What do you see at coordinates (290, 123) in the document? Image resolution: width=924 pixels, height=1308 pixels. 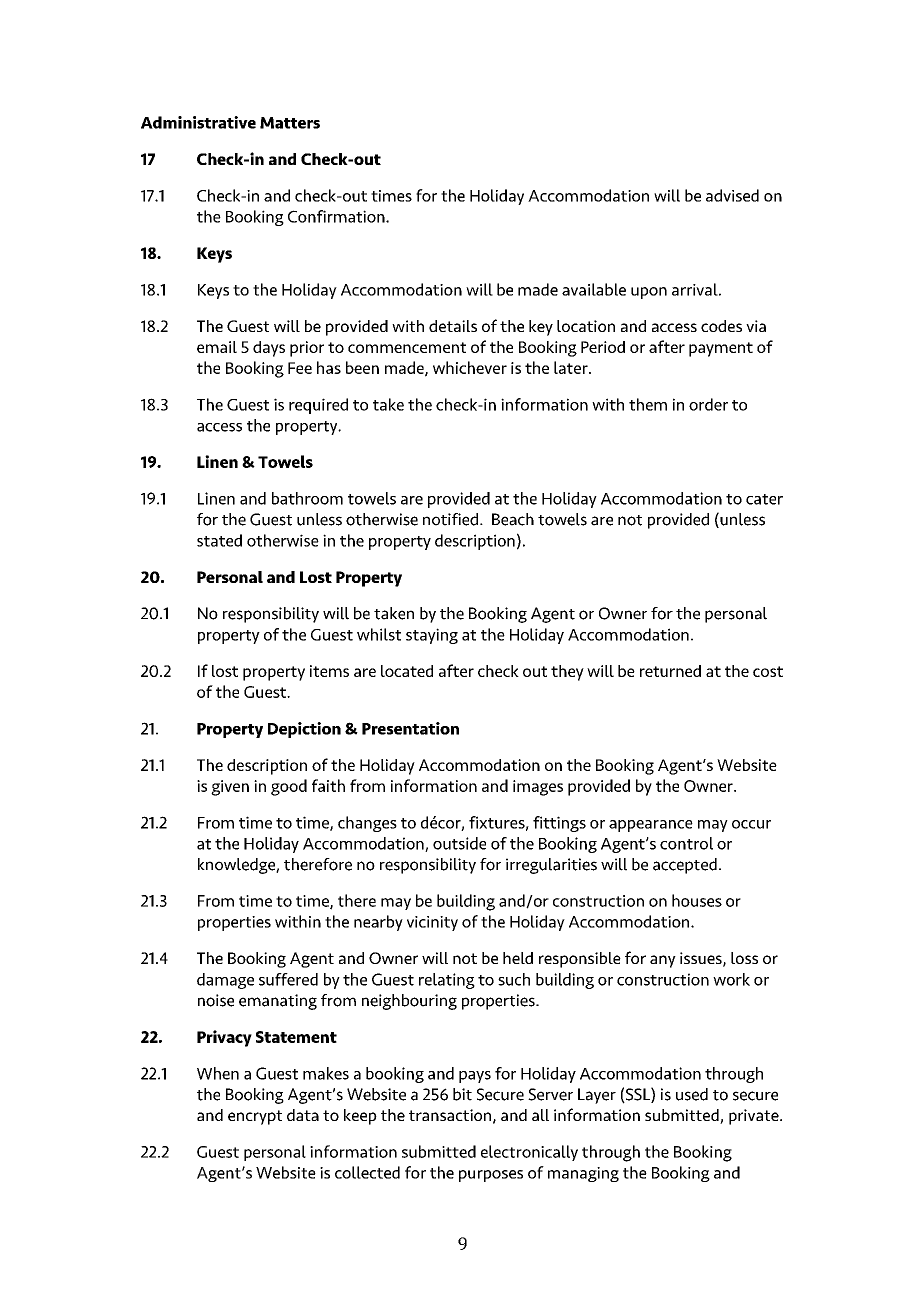 I see `Matters` at bounding box center [290, 123].
